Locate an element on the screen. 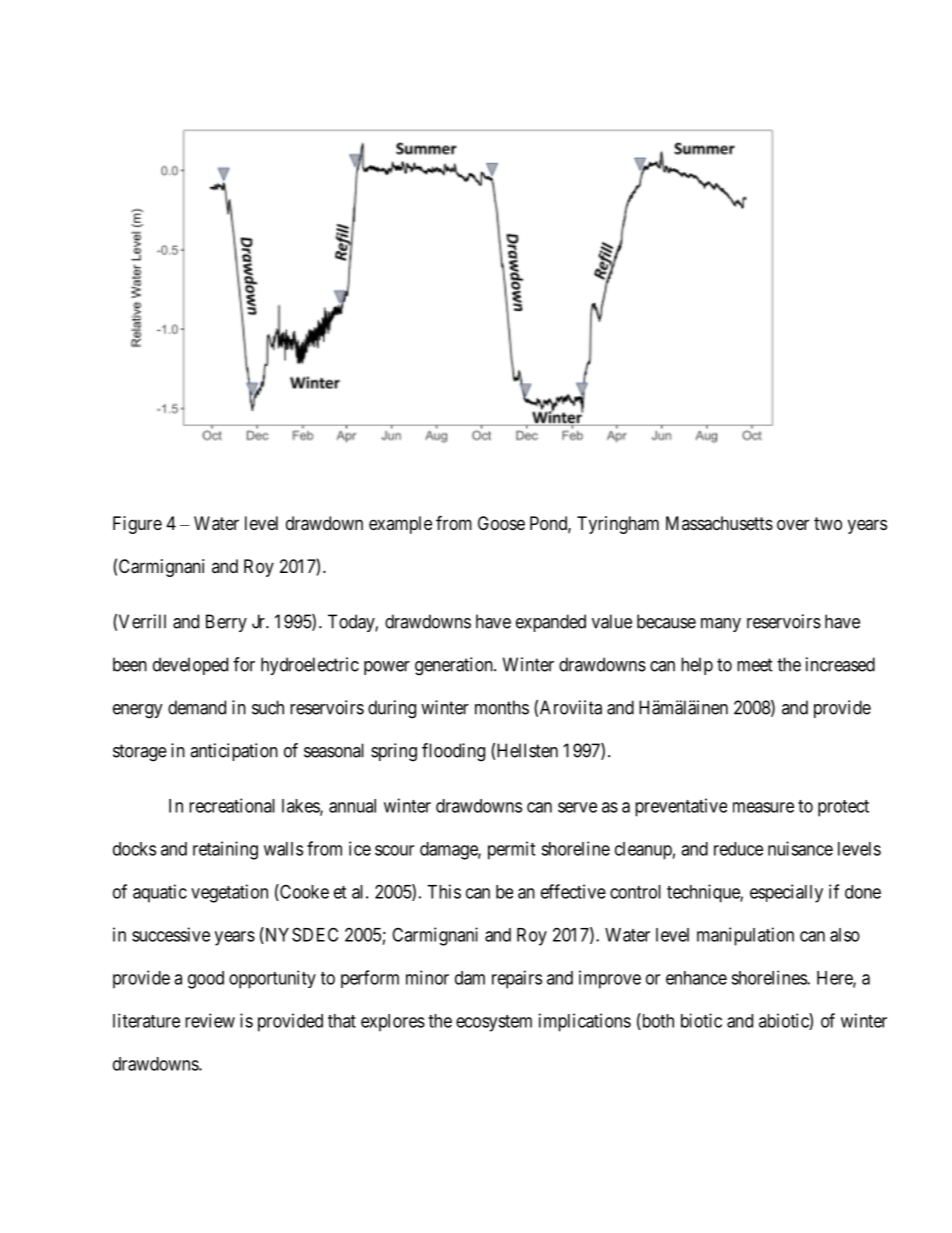  over is located at coordinates (793, 524).
